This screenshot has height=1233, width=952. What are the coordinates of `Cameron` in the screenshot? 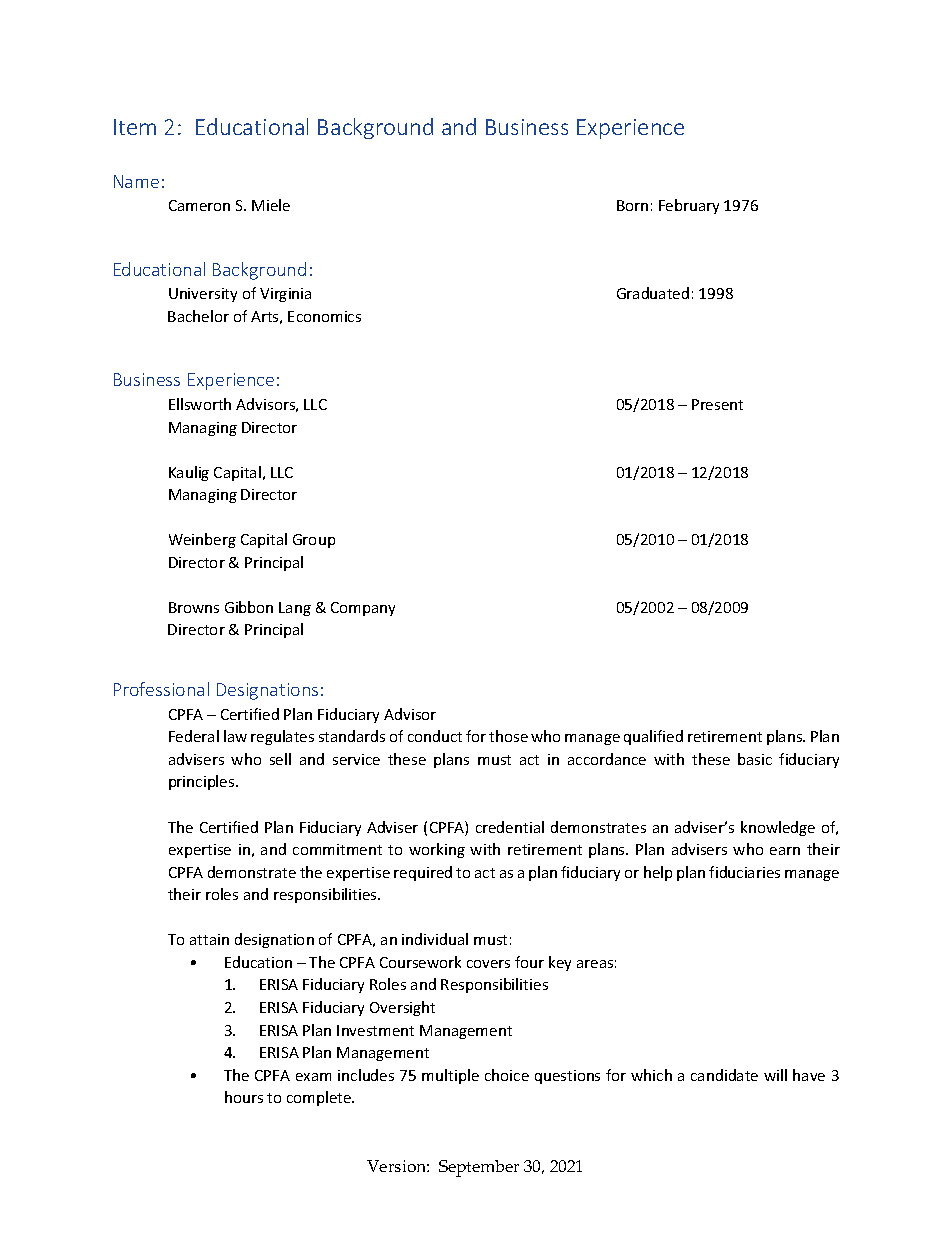 It's located at (199, 205).
